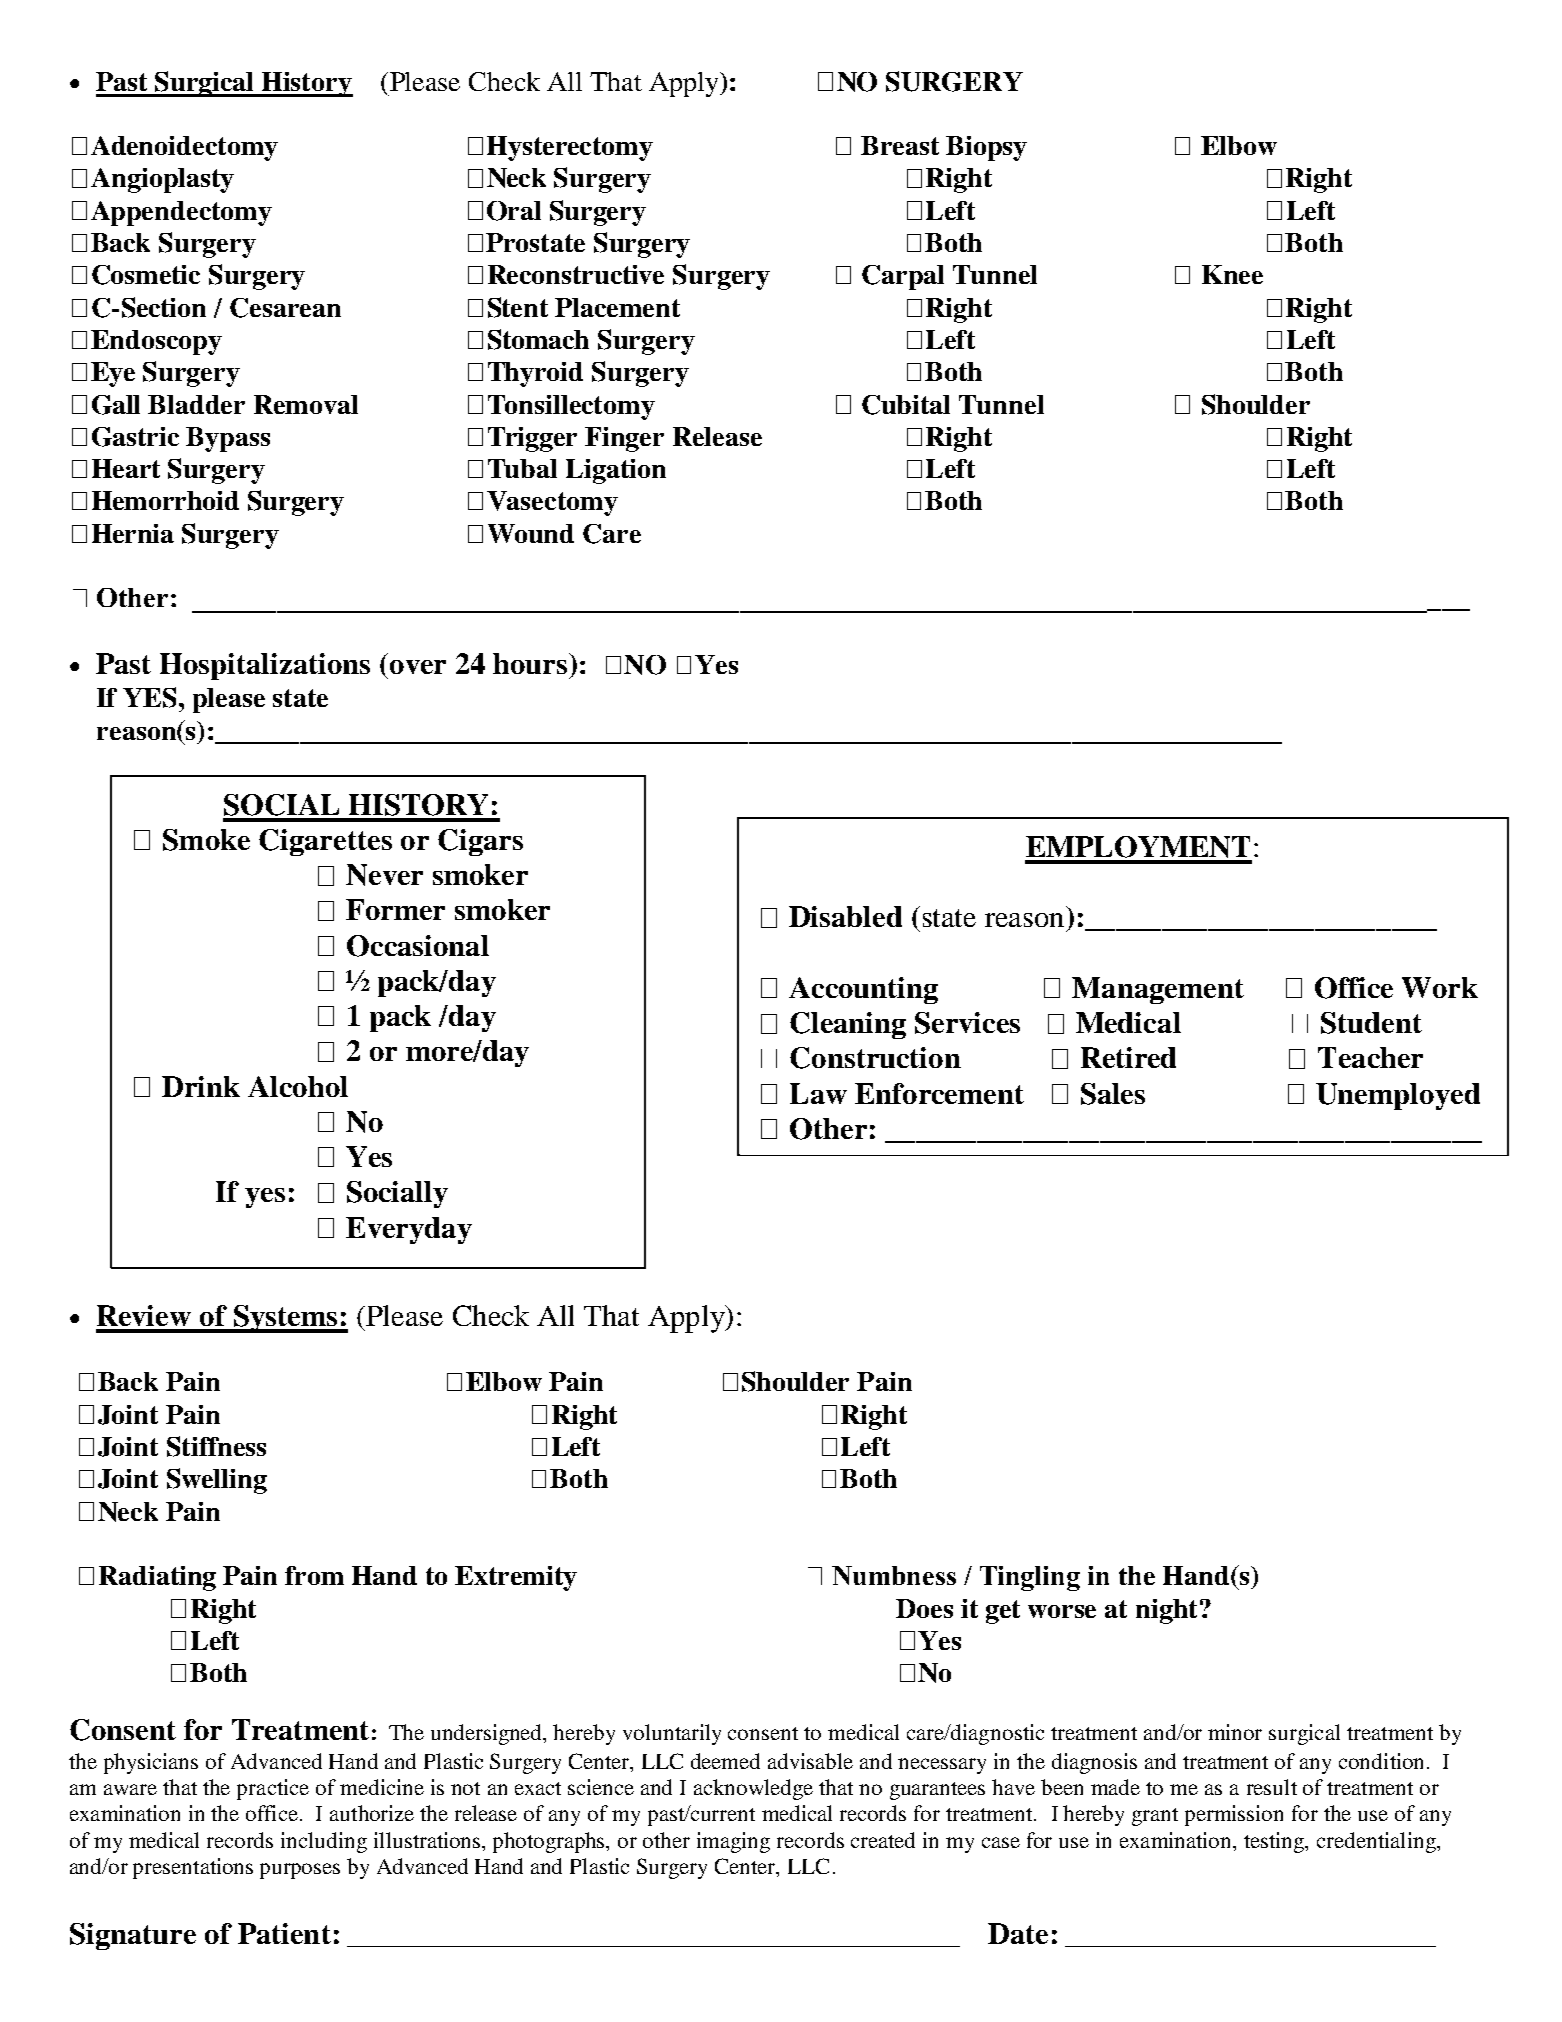 The width and height of the image is (1562, 2022). Describe the element at coordinates (616, 471) in the image. I see `Ligation` at that location.
